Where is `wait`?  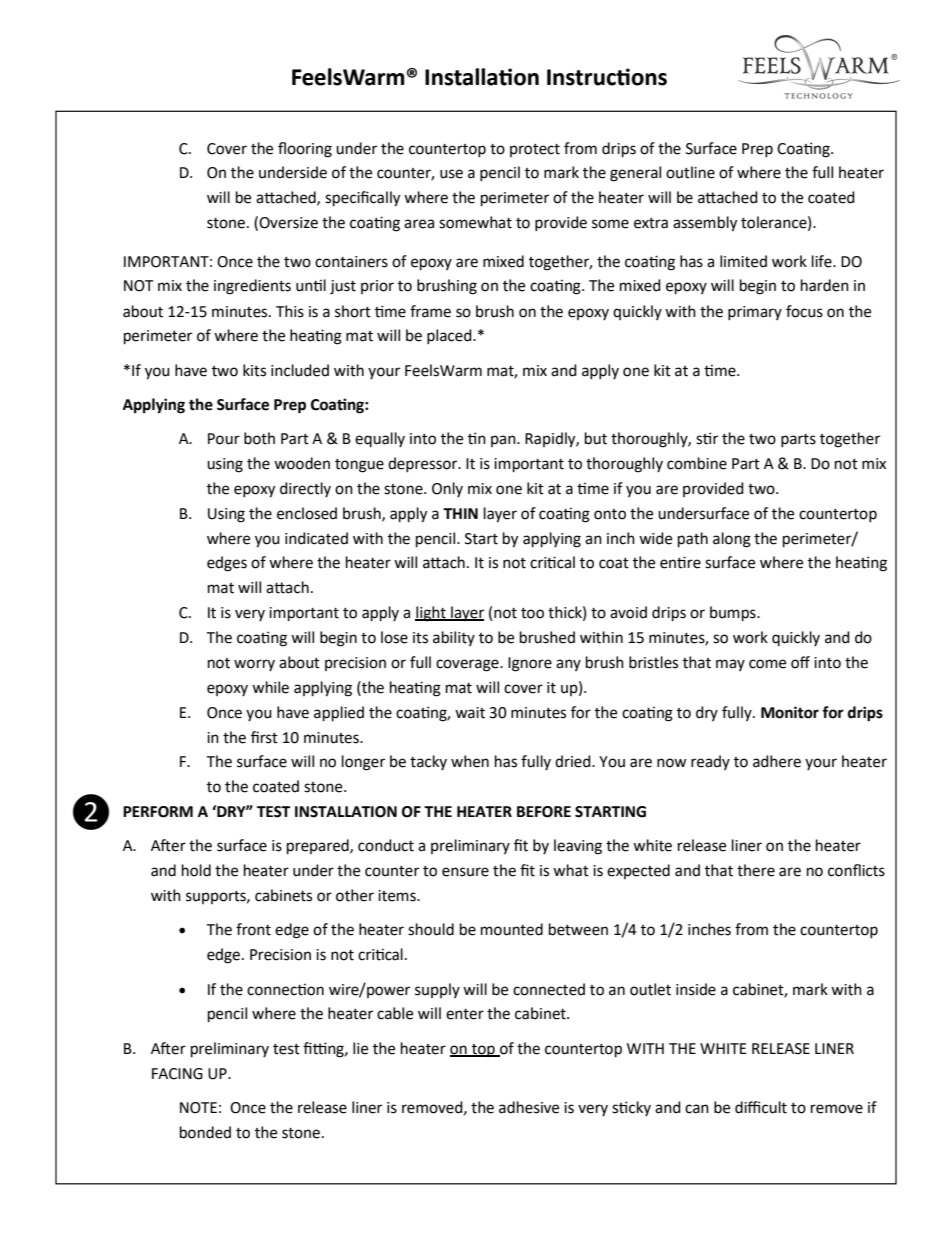
wait is located at coordinates (470, 713).
